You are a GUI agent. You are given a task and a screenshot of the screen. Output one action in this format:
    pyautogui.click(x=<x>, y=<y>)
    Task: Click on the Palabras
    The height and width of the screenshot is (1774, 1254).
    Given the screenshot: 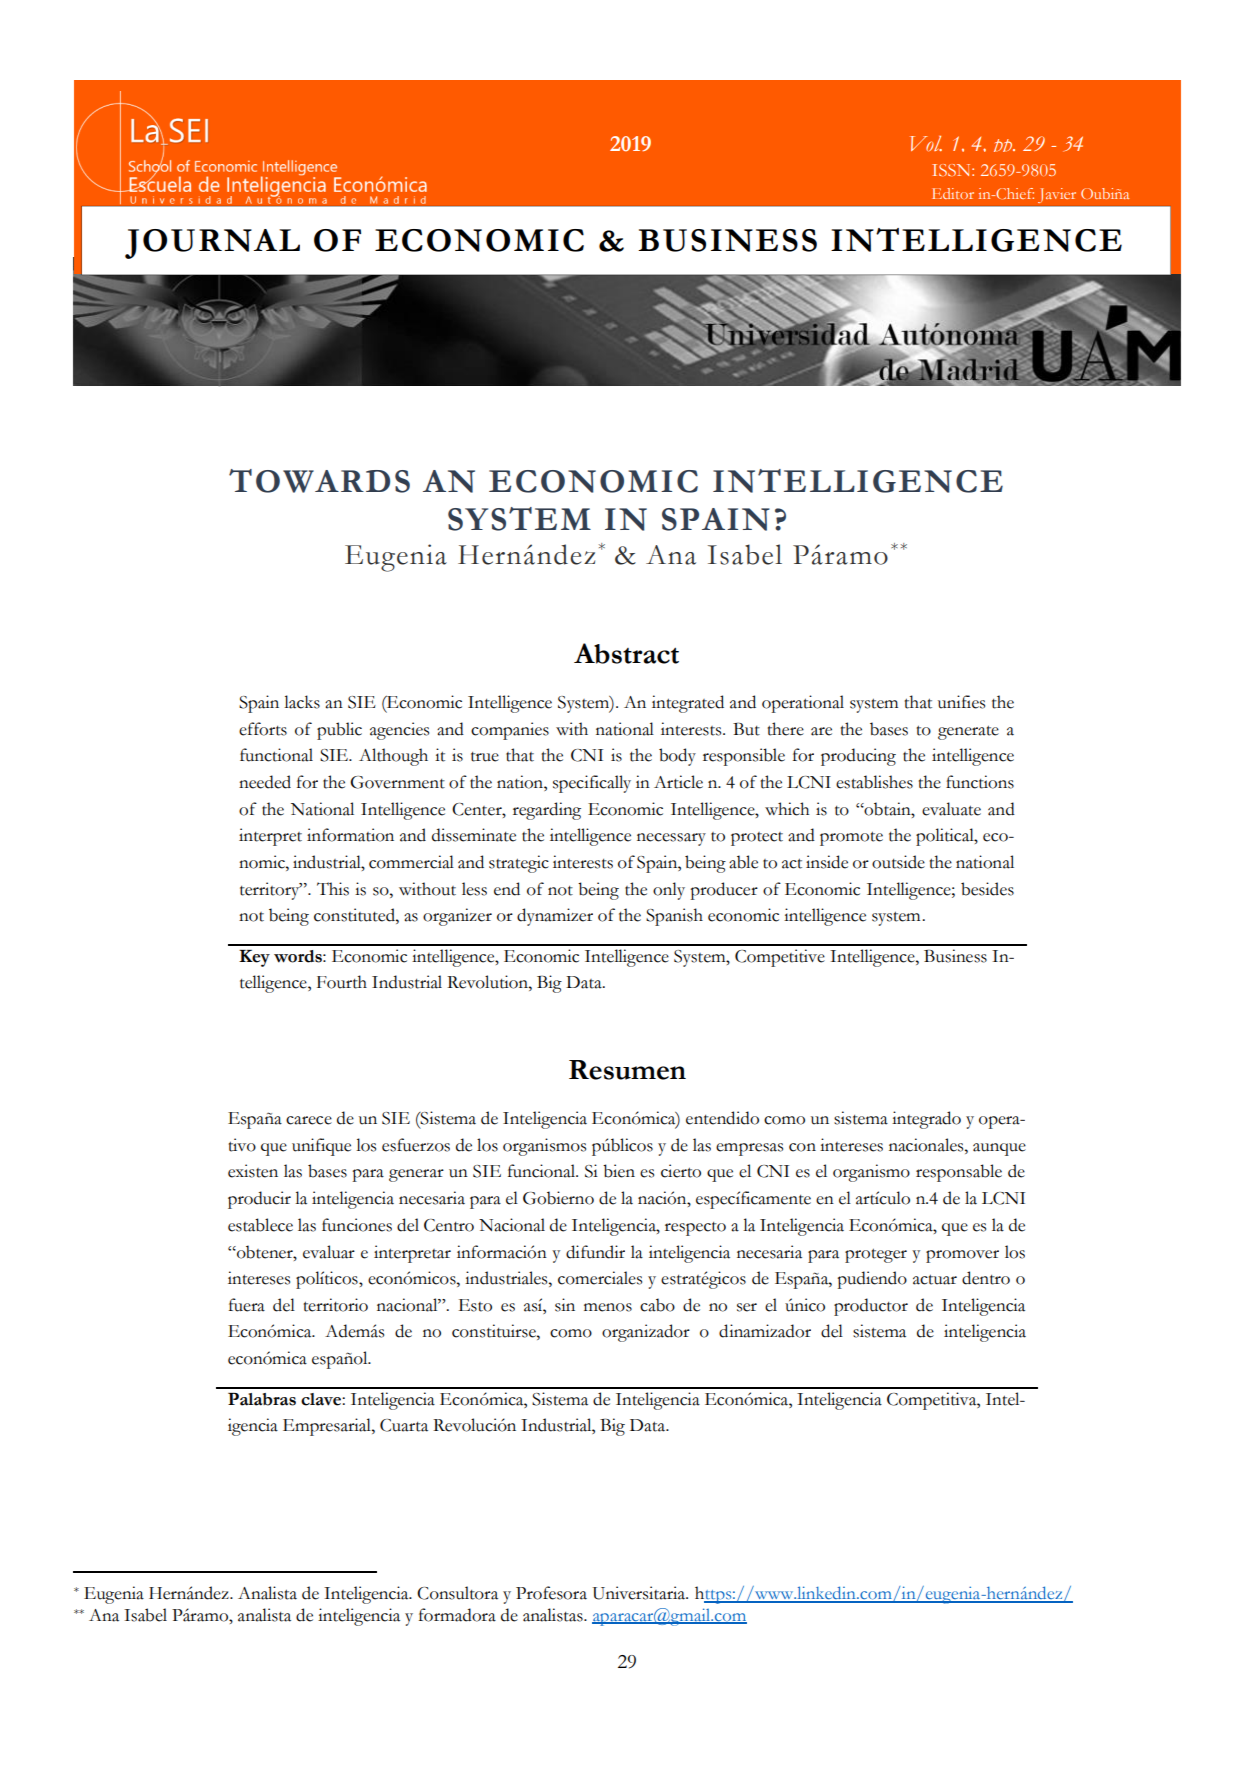 What is the action you would take?
    pyautogui.click(x=262, y=1399)
